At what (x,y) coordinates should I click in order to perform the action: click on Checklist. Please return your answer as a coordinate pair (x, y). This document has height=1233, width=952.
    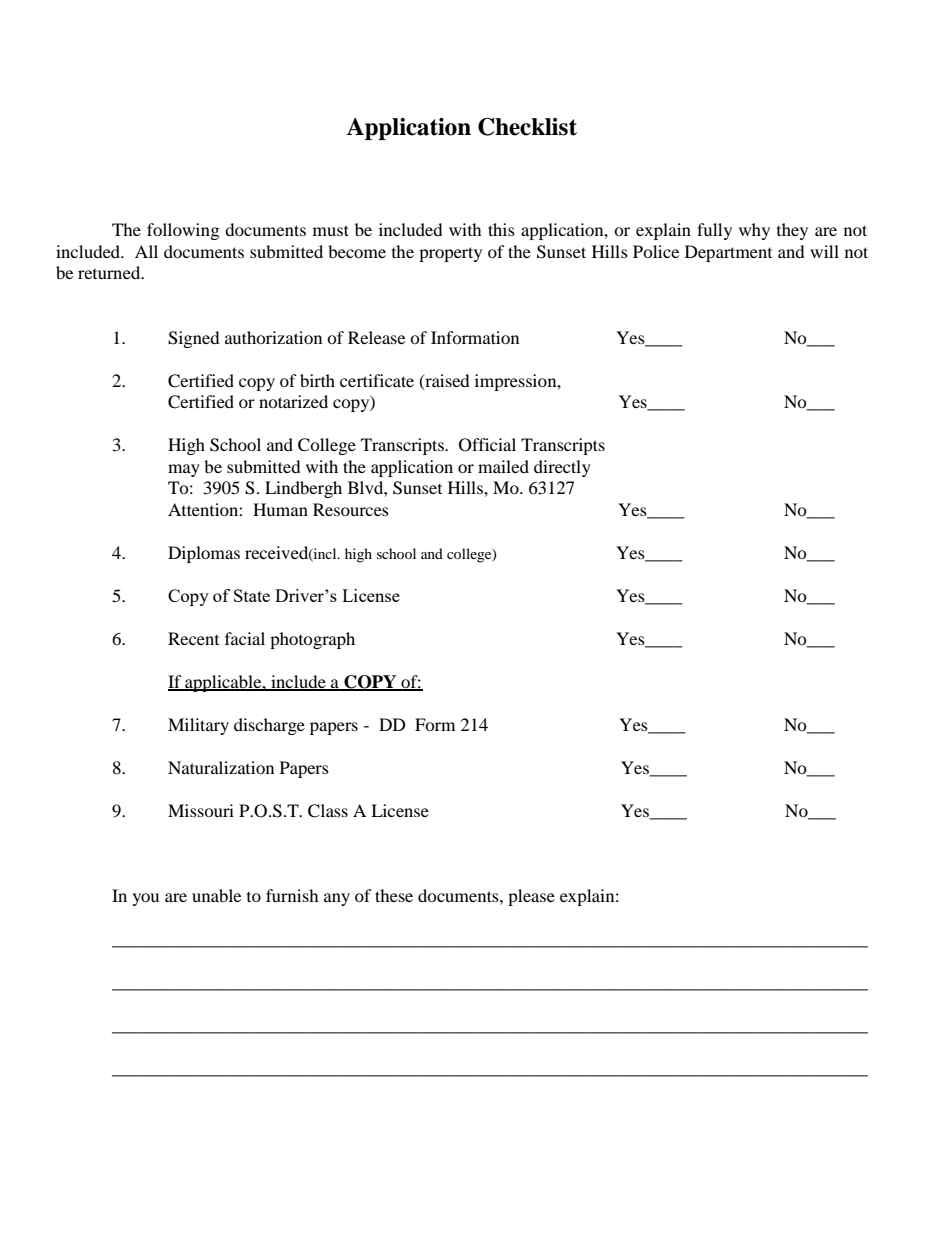
    Looking at the image, I should click on (527, 127).
